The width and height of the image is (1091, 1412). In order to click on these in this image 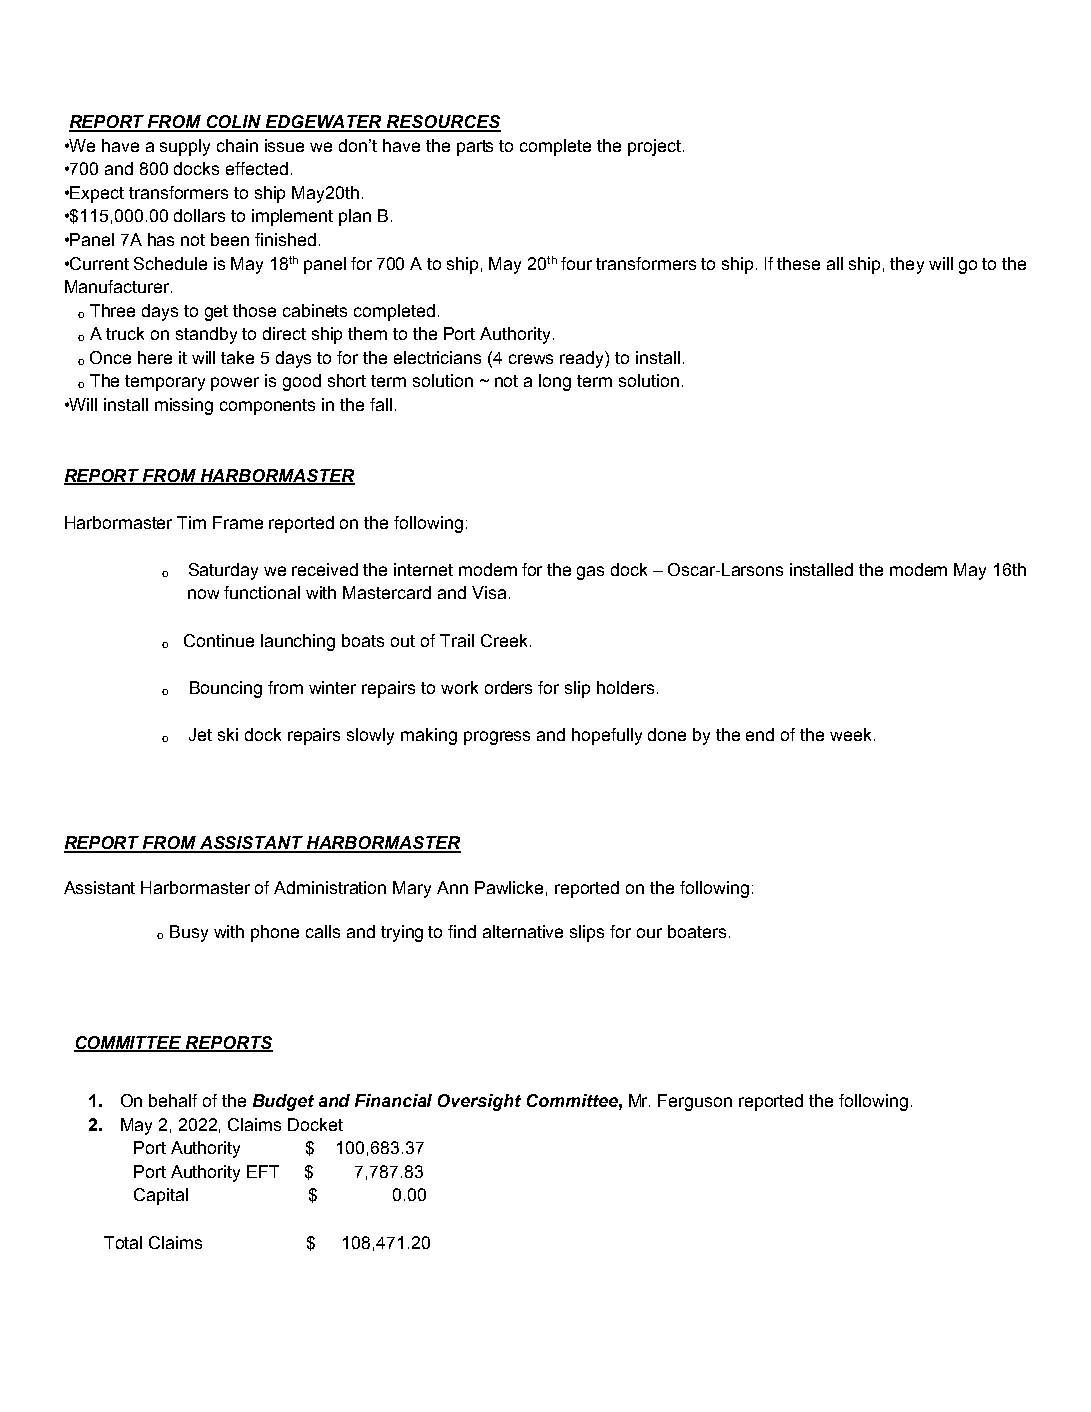, I will do `click(798, 263)`.
